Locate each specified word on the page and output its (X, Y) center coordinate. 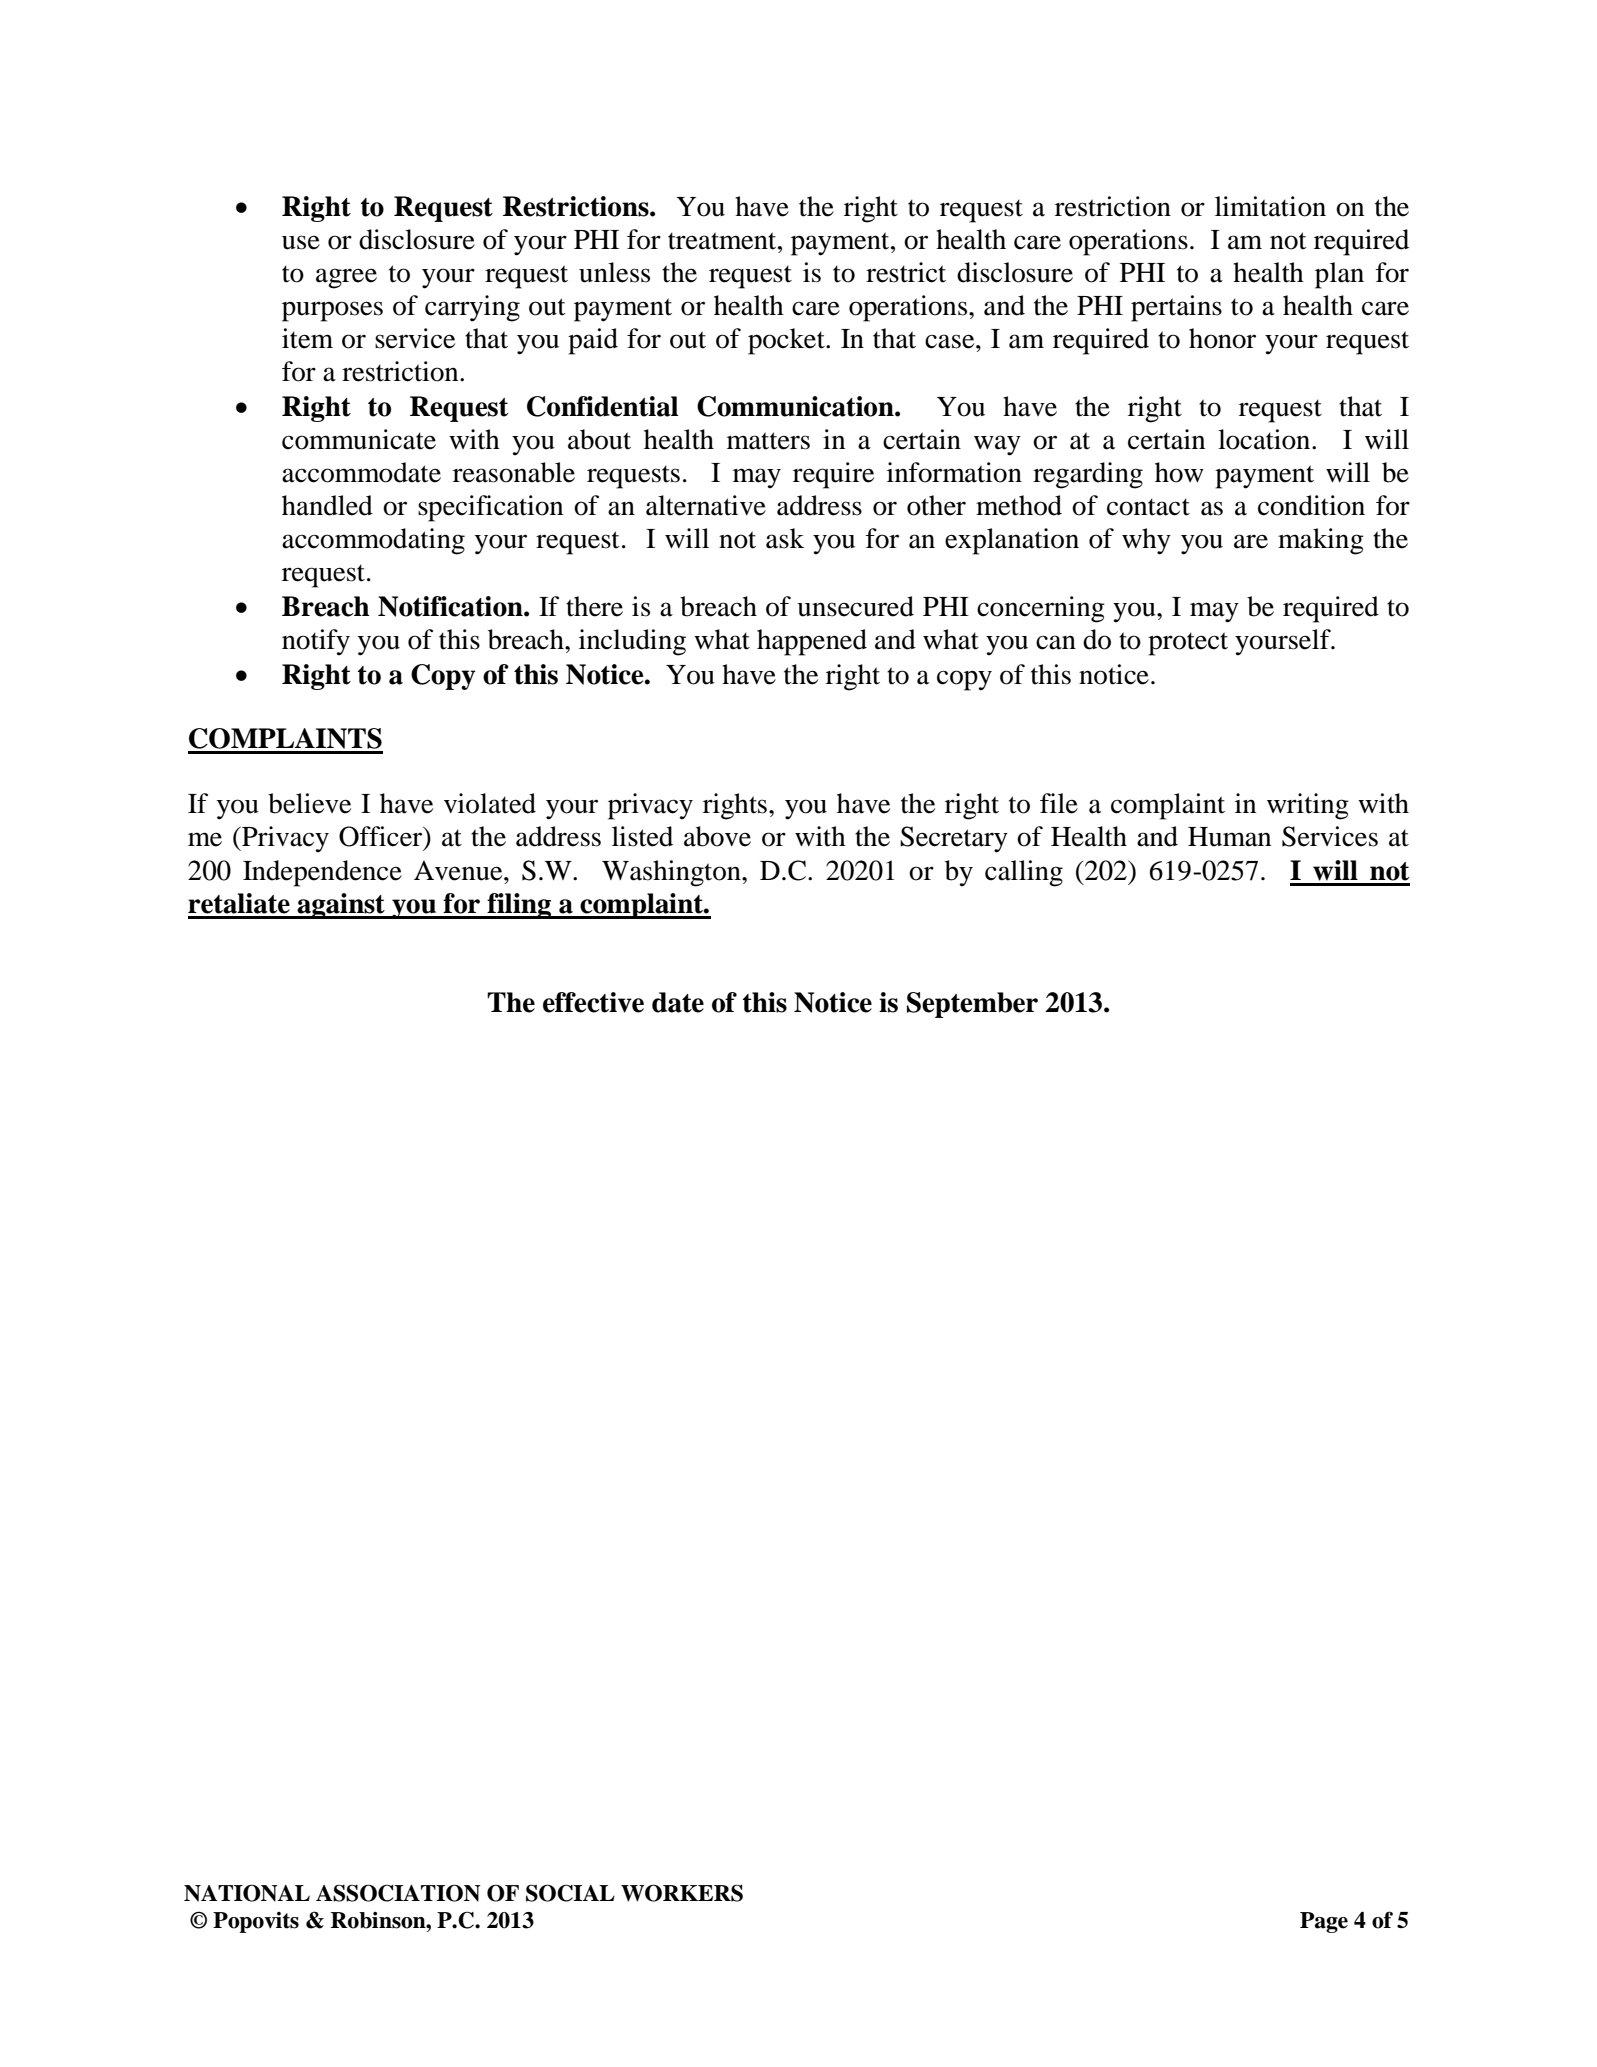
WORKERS (682, 1893)
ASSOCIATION (398, 1893)
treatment (723, 241)
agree (346, 278)
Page (1324, 1922)
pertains (1176, 308)
